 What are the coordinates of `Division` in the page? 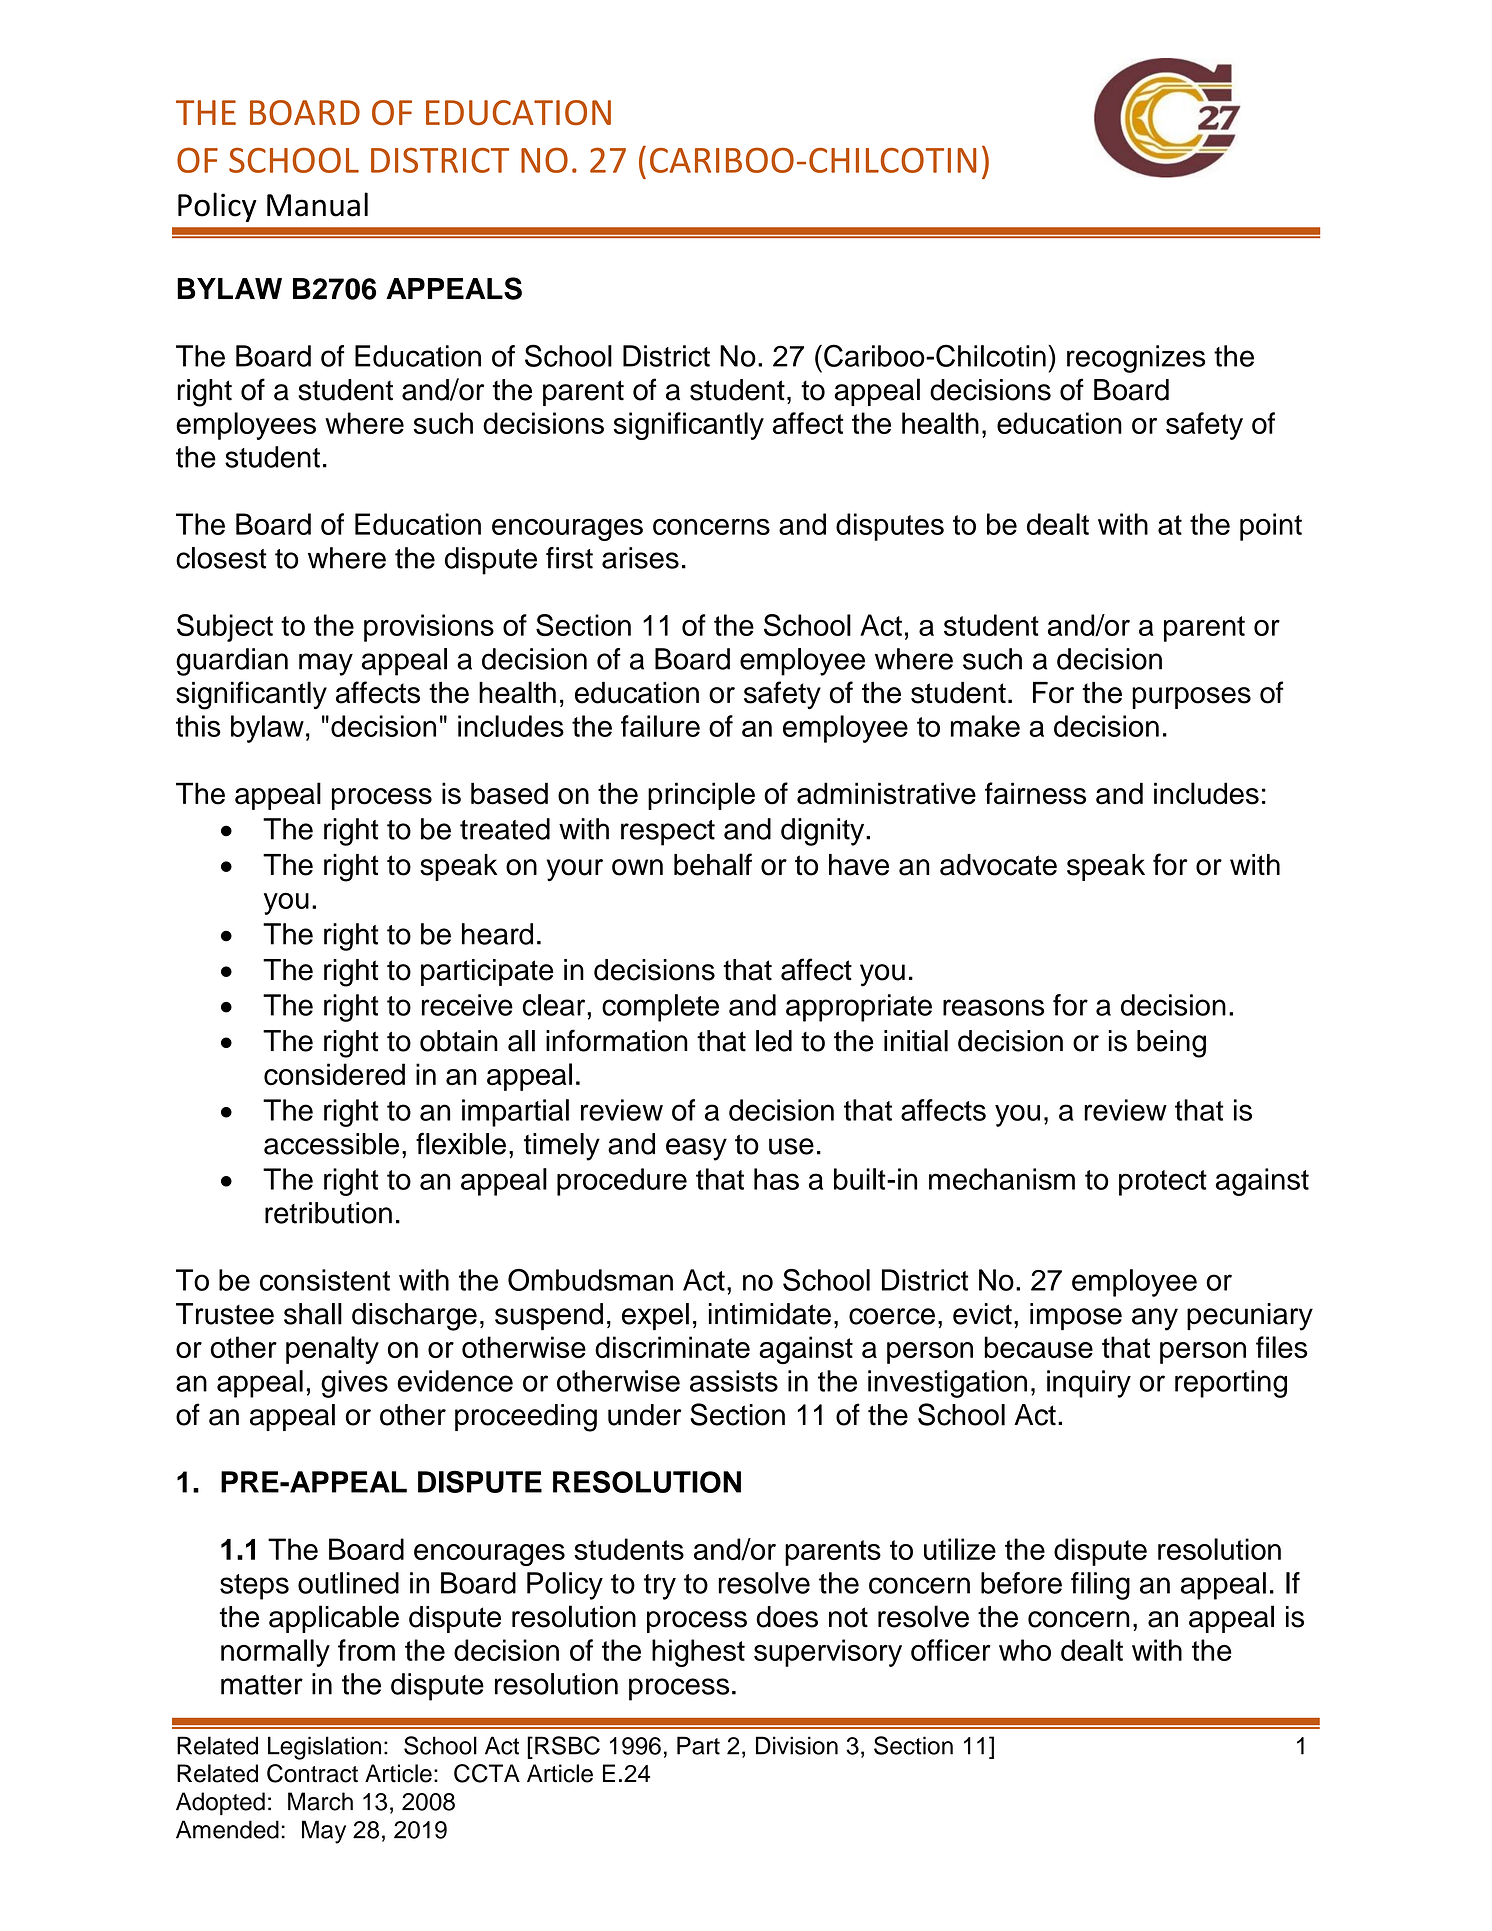 It's located at (797, 1745).
